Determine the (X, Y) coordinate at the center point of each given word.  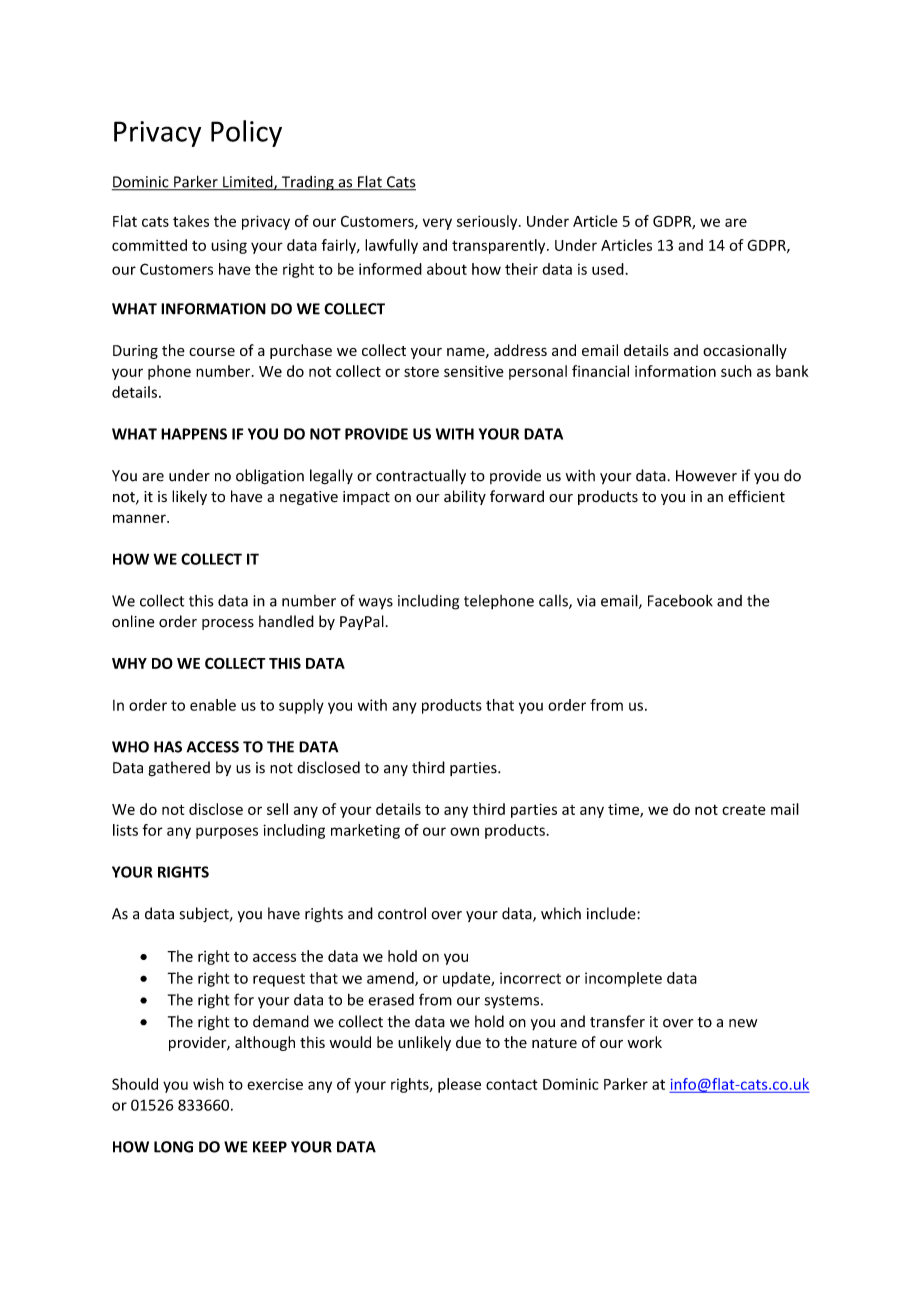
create (744, 810)
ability (465, 497)
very (437, 224)
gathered (179, 769)
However (706, 476)
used (609, 269)
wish (208, 1084)
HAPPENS (194, 434)
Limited (248, 182)
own (464, 831)
